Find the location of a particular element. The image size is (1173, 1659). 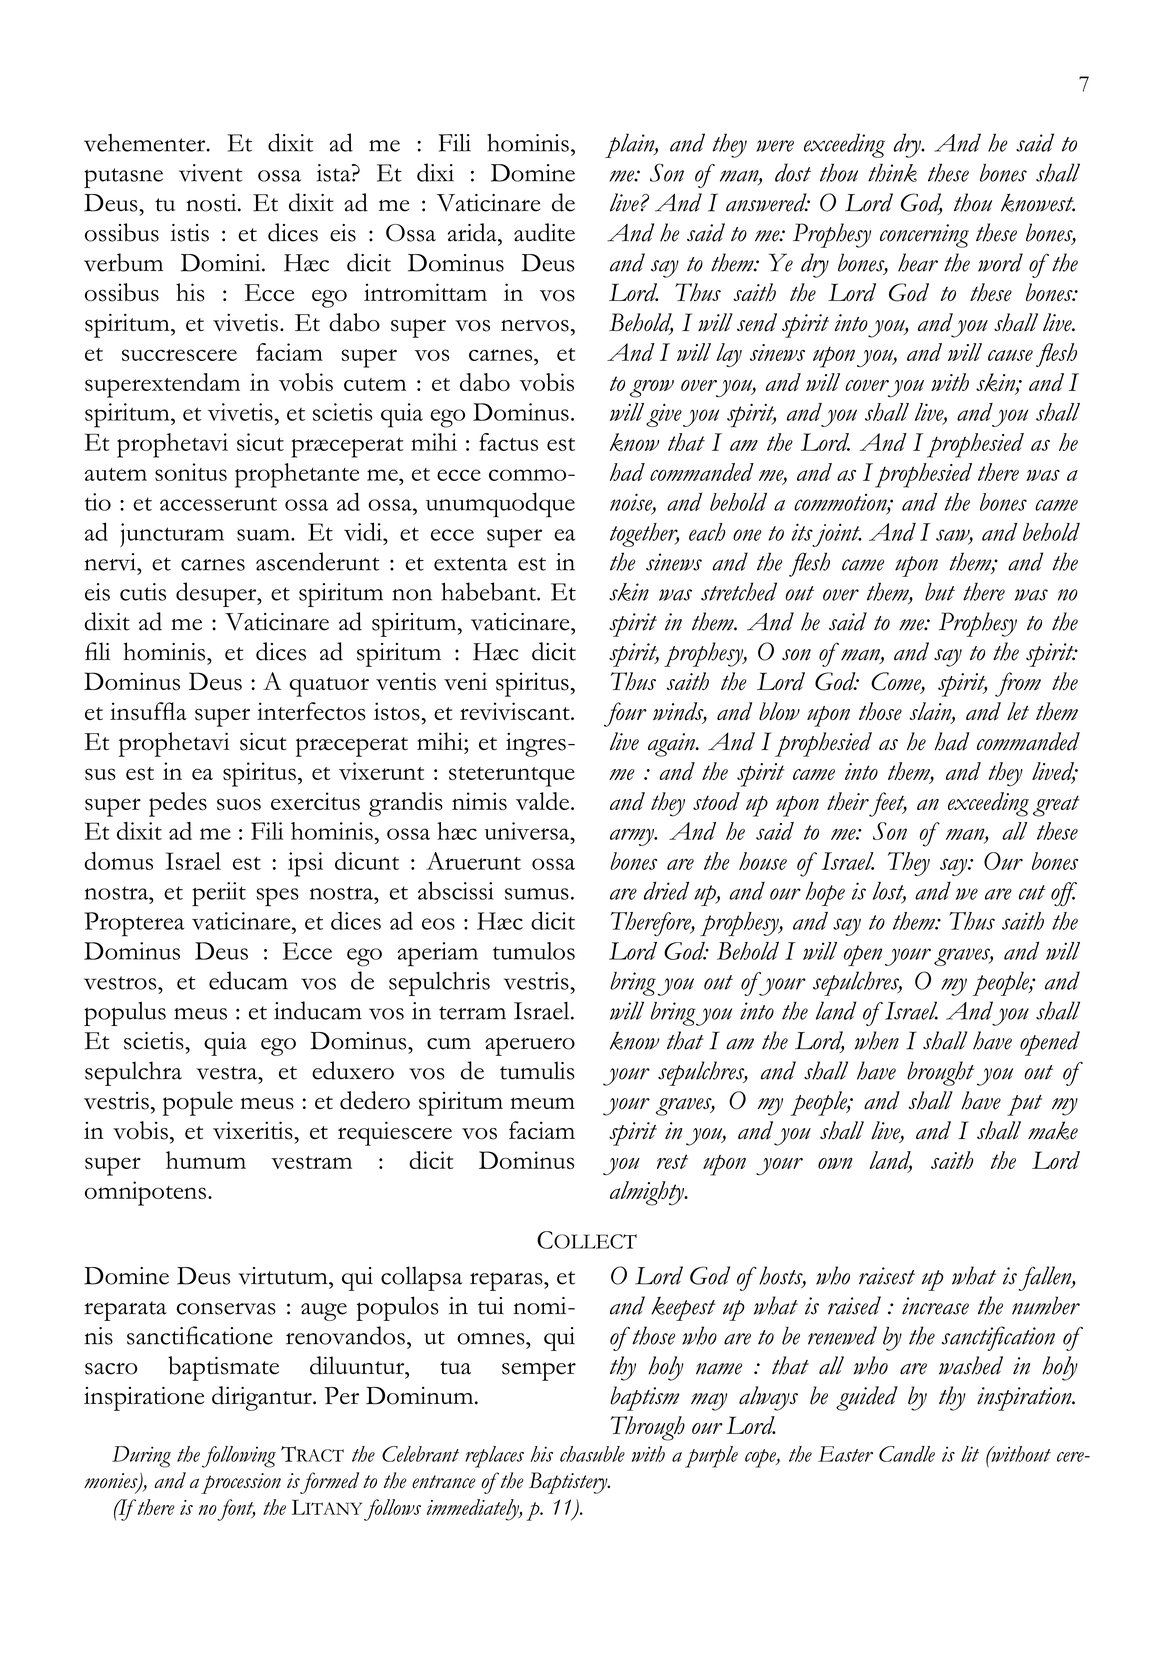

populus is located at coordinates (125, 1014).
